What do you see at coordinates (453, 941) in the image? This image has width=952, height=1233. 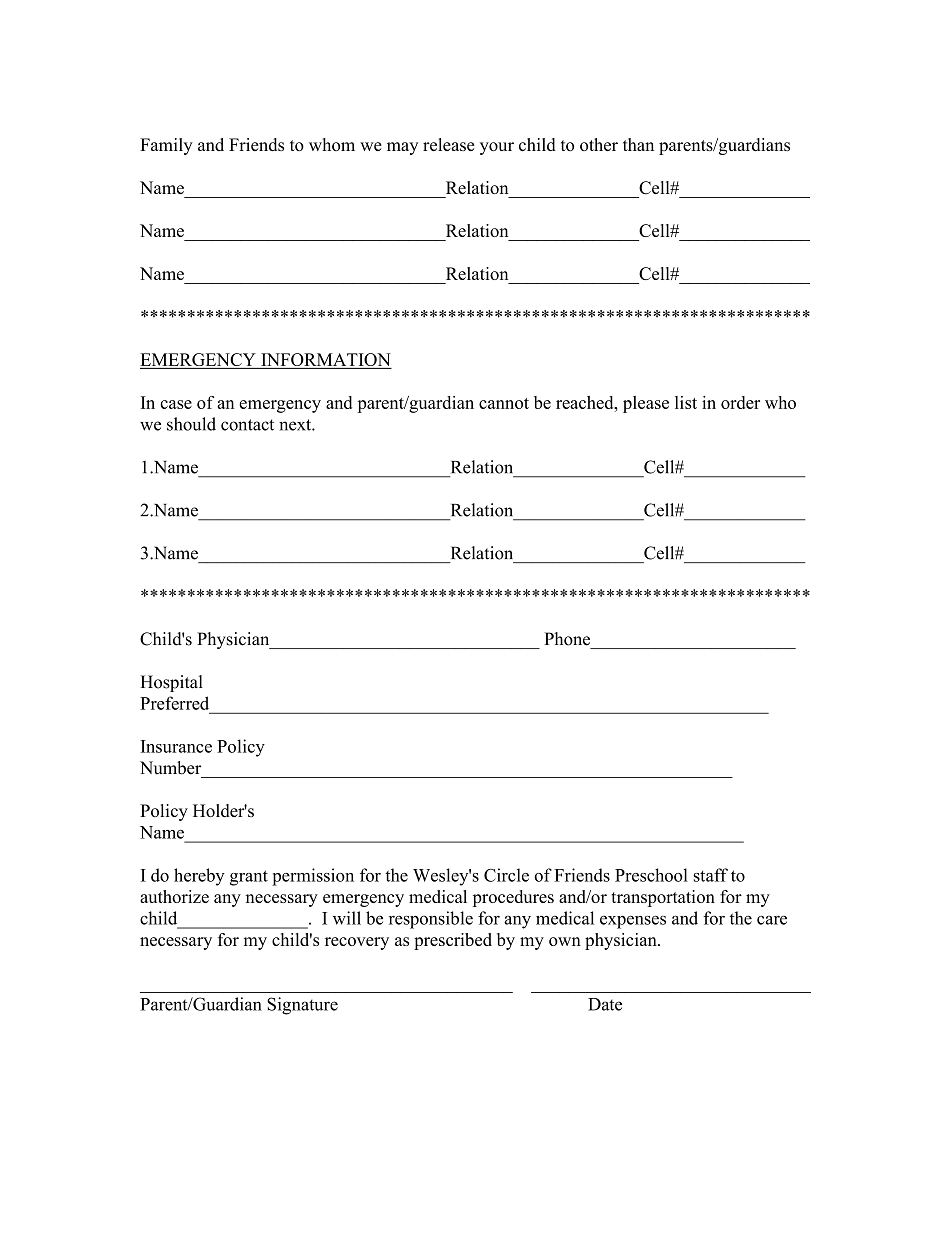 I see `prescribed` at bounding box center [453, 941].
